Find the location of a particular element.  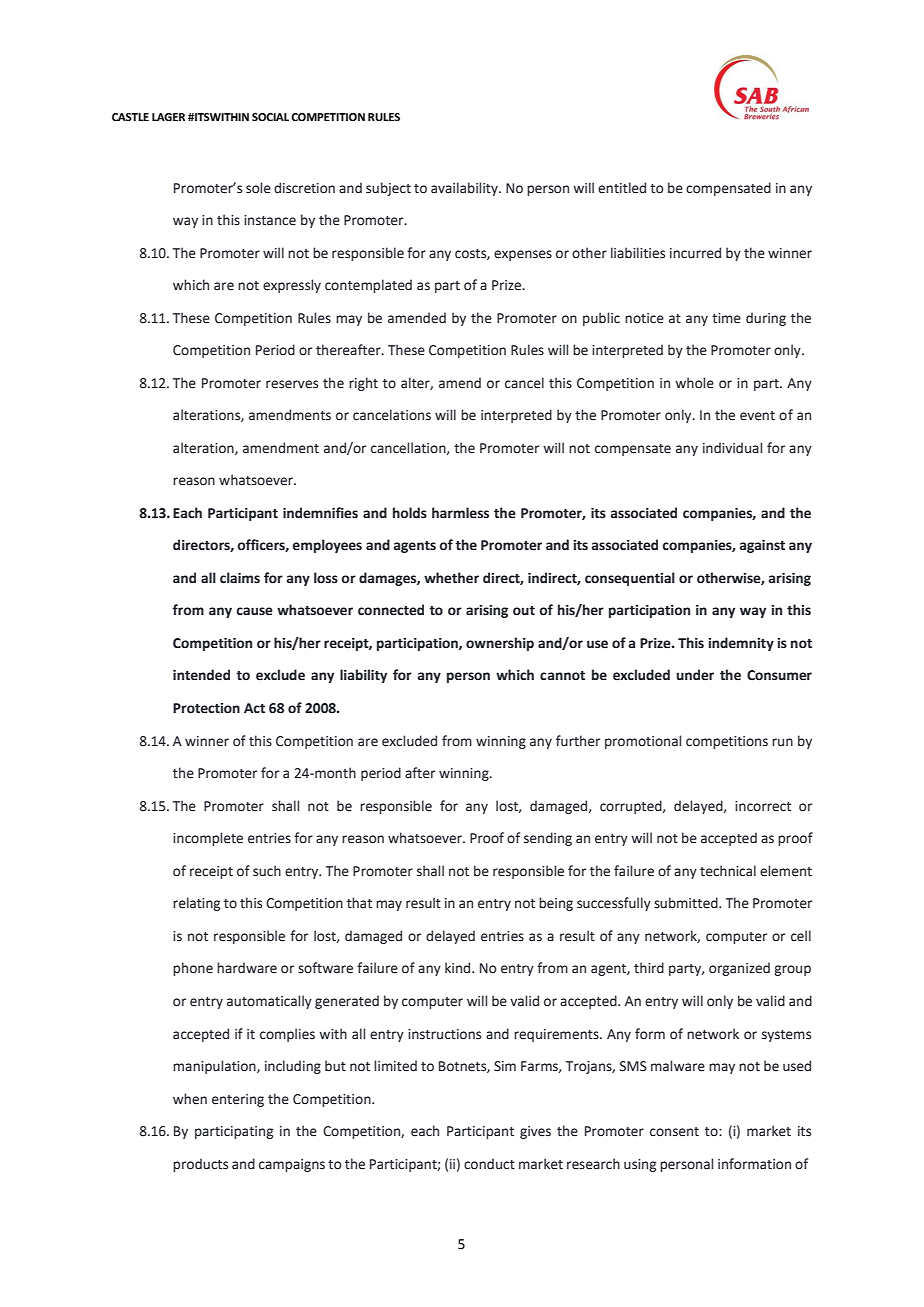

conduct is located at coordinates (489, 1164).
